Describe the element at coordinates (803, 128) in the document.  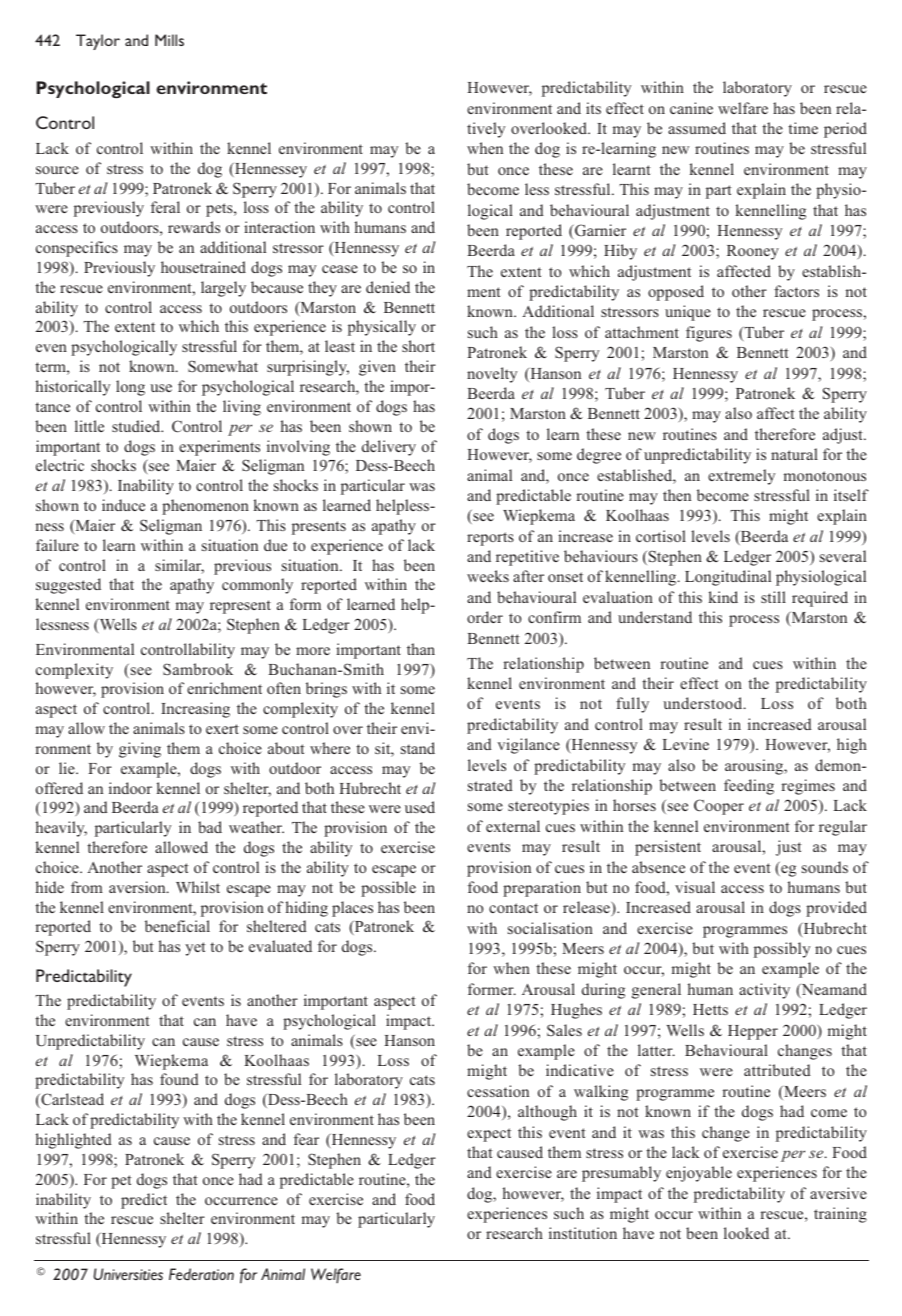
I see `time` at that location.
